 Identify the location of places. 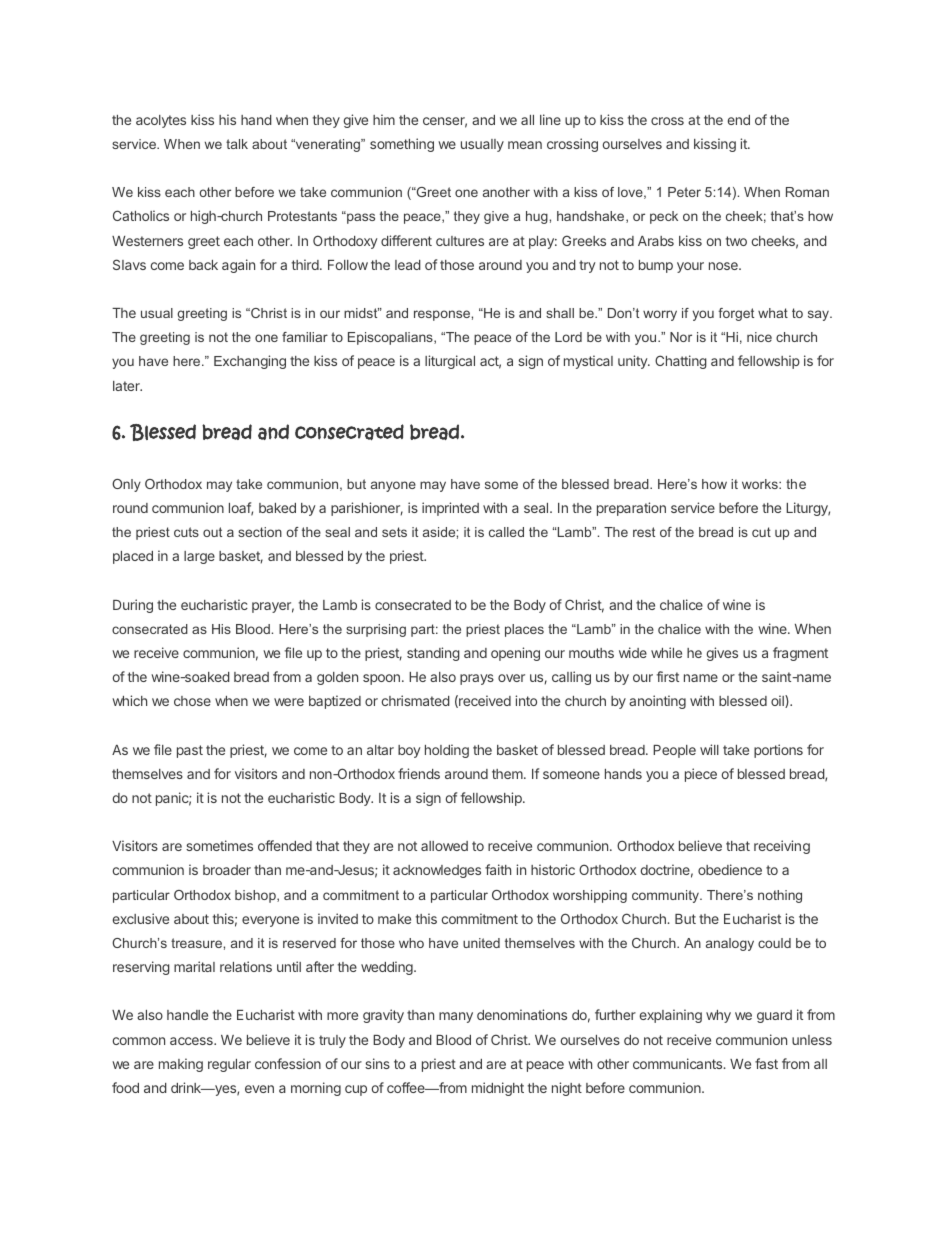
(524, 630).
